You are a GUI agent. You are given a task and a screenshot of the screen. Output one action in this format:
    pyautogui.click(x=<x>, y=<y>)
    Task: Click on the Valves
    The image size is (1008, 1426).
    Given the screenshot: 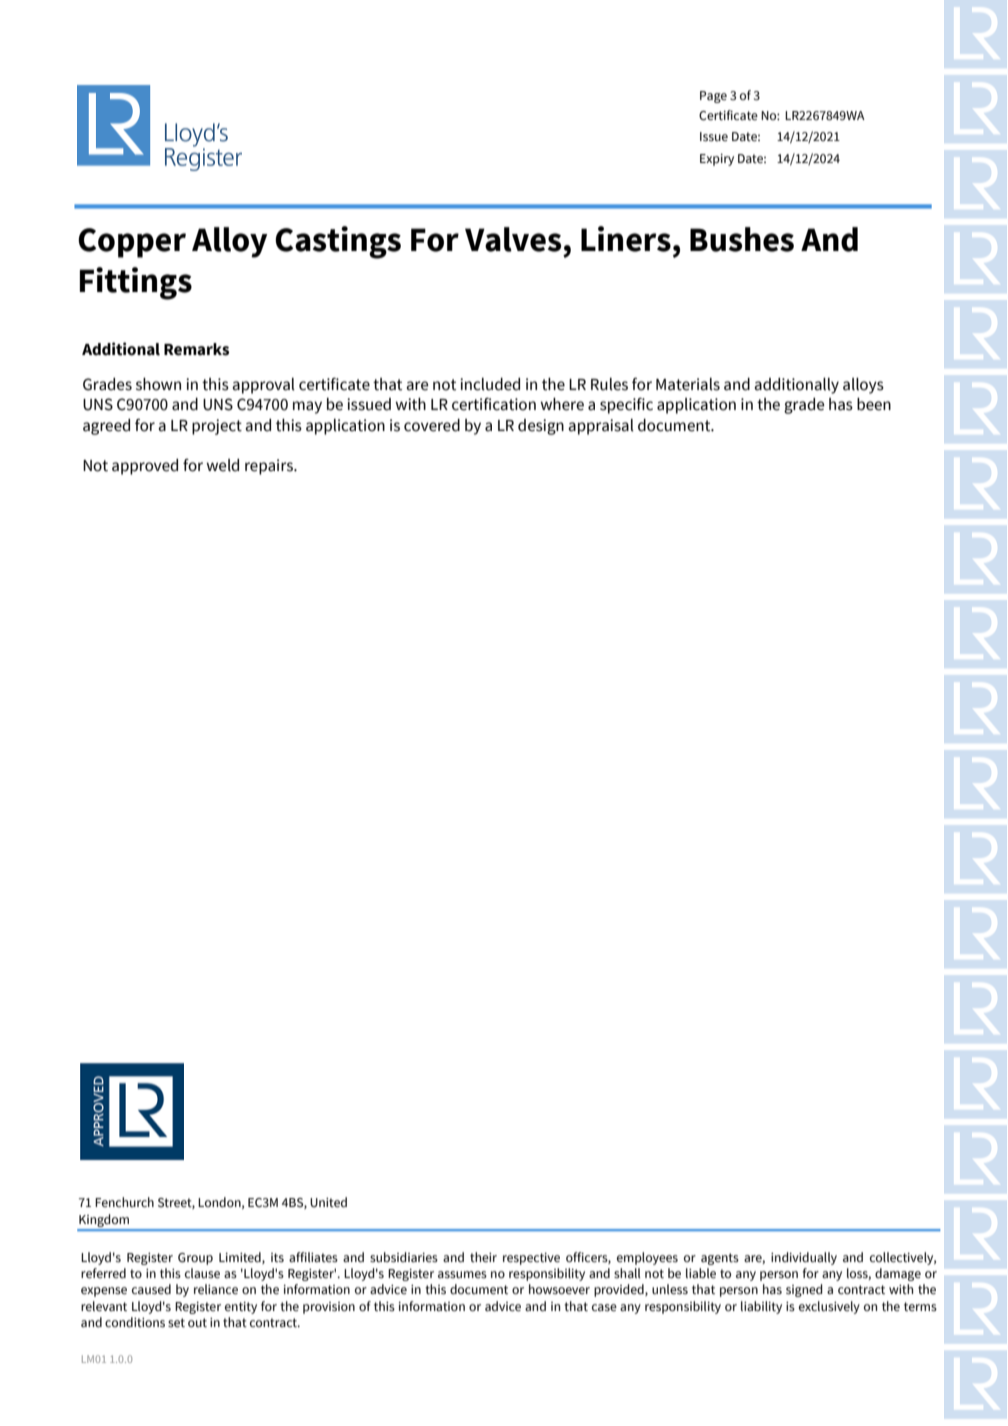 What is the action you would take?
    pyautogui.click(x=513, y=239)
